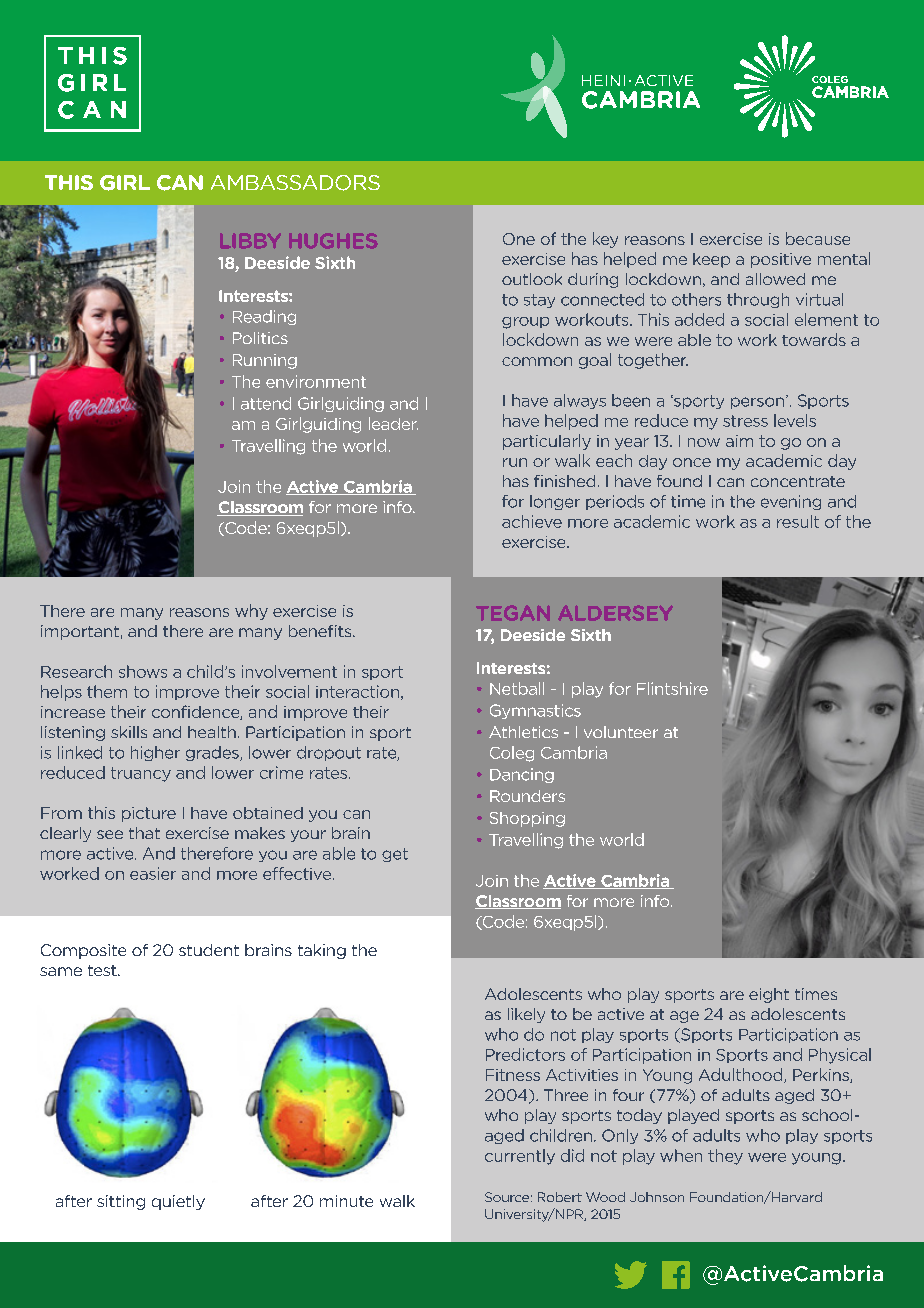 The image size is (924, 1308). I want to click on because, so click(818, 238).
